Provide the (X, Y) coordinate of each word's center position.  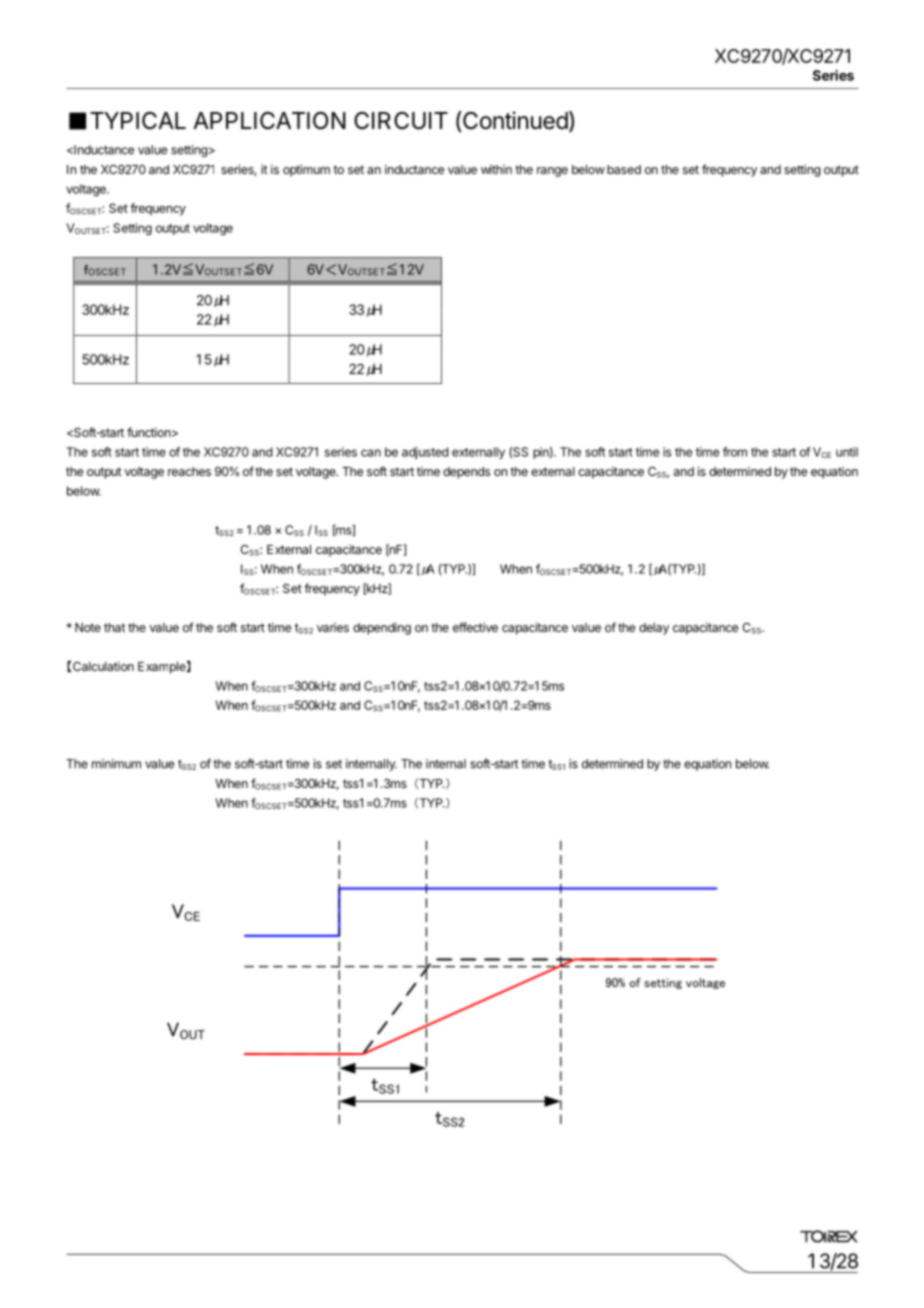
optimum (306, 170)
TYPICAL (138, 121)
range (552, 172)
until (847, 452)
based (624, 169)
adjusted (425, 453)
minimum (116, 764)
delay (654, 629)
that (114, 627)
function (149, 432)
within (496, 169)
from (735, 452)
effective (475, 627)
